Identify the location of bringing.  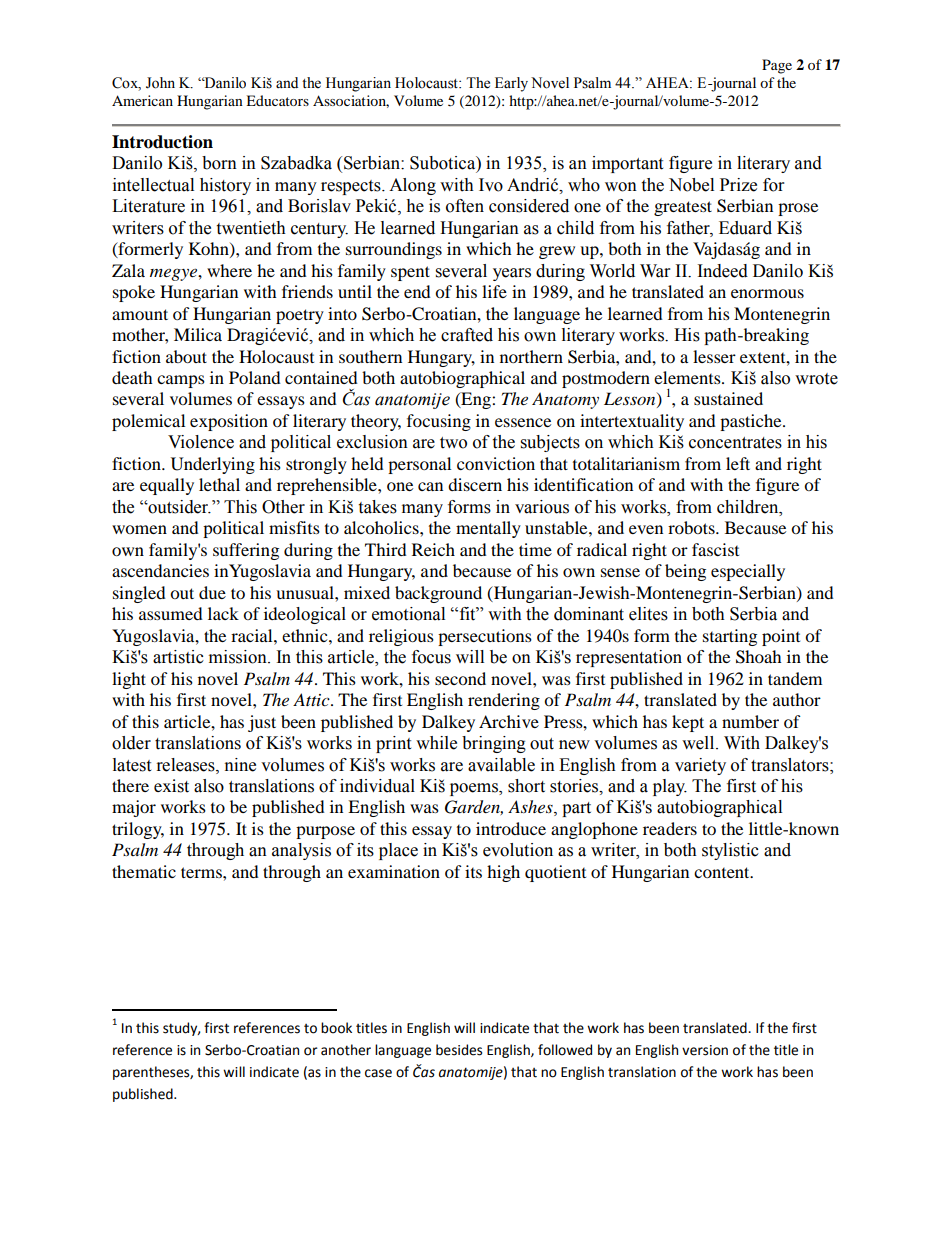
(494, 744).
